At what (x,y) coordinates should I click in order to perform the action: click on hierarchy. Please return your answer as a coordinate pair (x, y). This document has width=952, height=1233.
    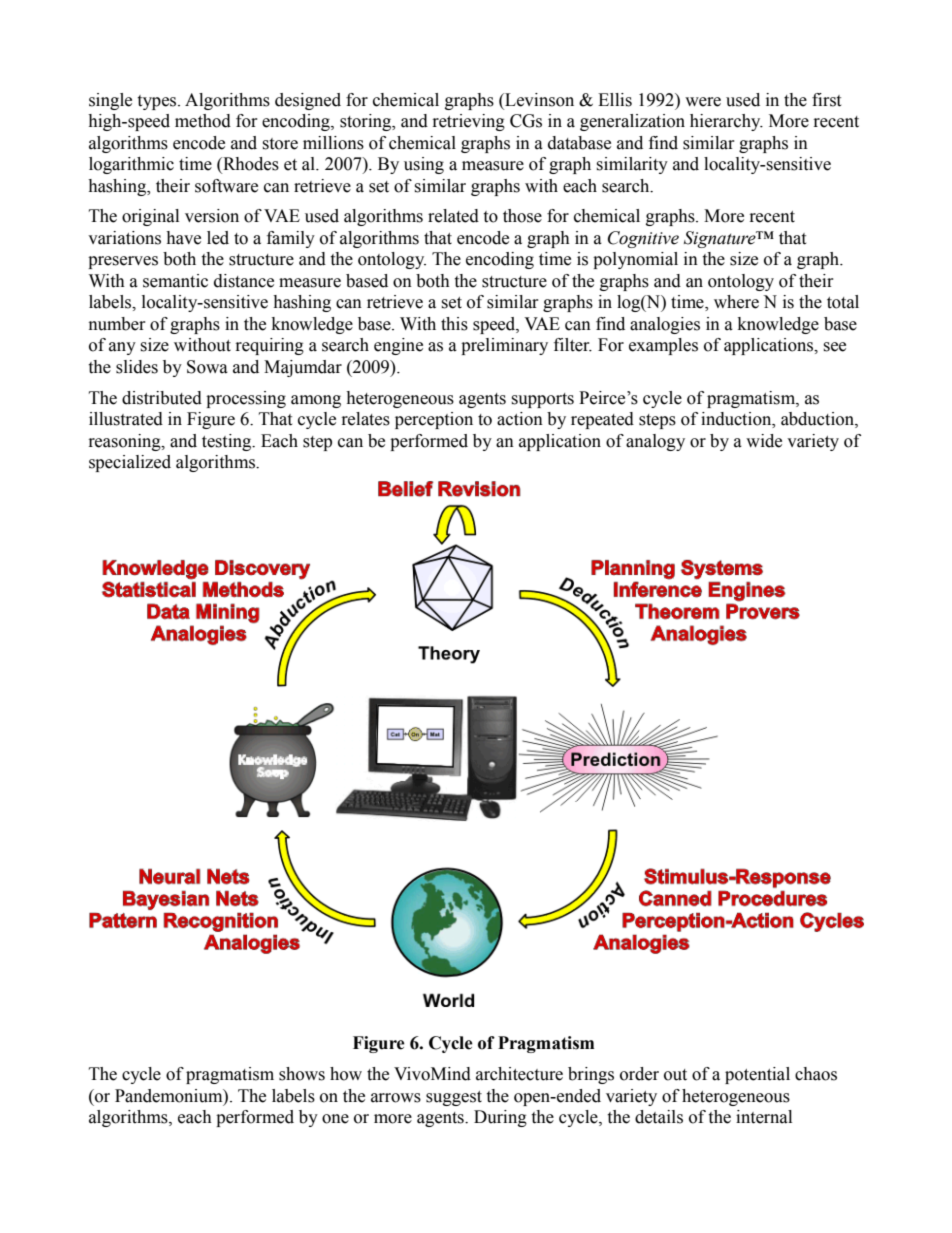
    Looking at the image, I should click on (726, 122).
